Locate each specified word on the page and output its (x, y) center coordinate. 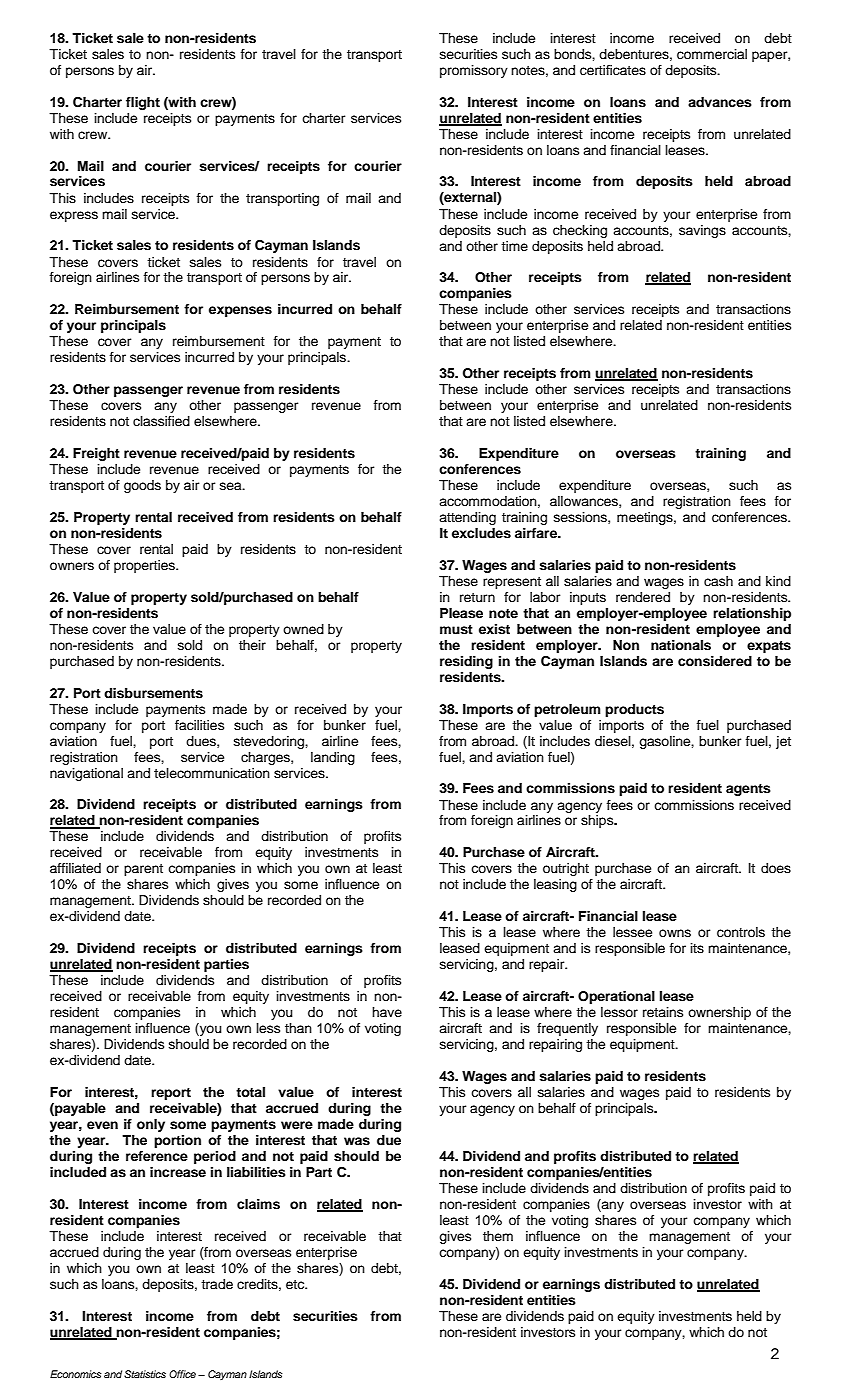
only (151, 1125)
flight (143, 103)
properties (145, 566)
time (514, 246)
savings (702, 231)
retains (663, 1012)
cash (718, 581)
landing (333, 758)
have (387, 1012)
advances (720, 102)
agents (748, 790)
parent (143, 870)
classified (161, 421)
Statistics (145, 1374)
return (477, 597)
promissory (474, 71)
